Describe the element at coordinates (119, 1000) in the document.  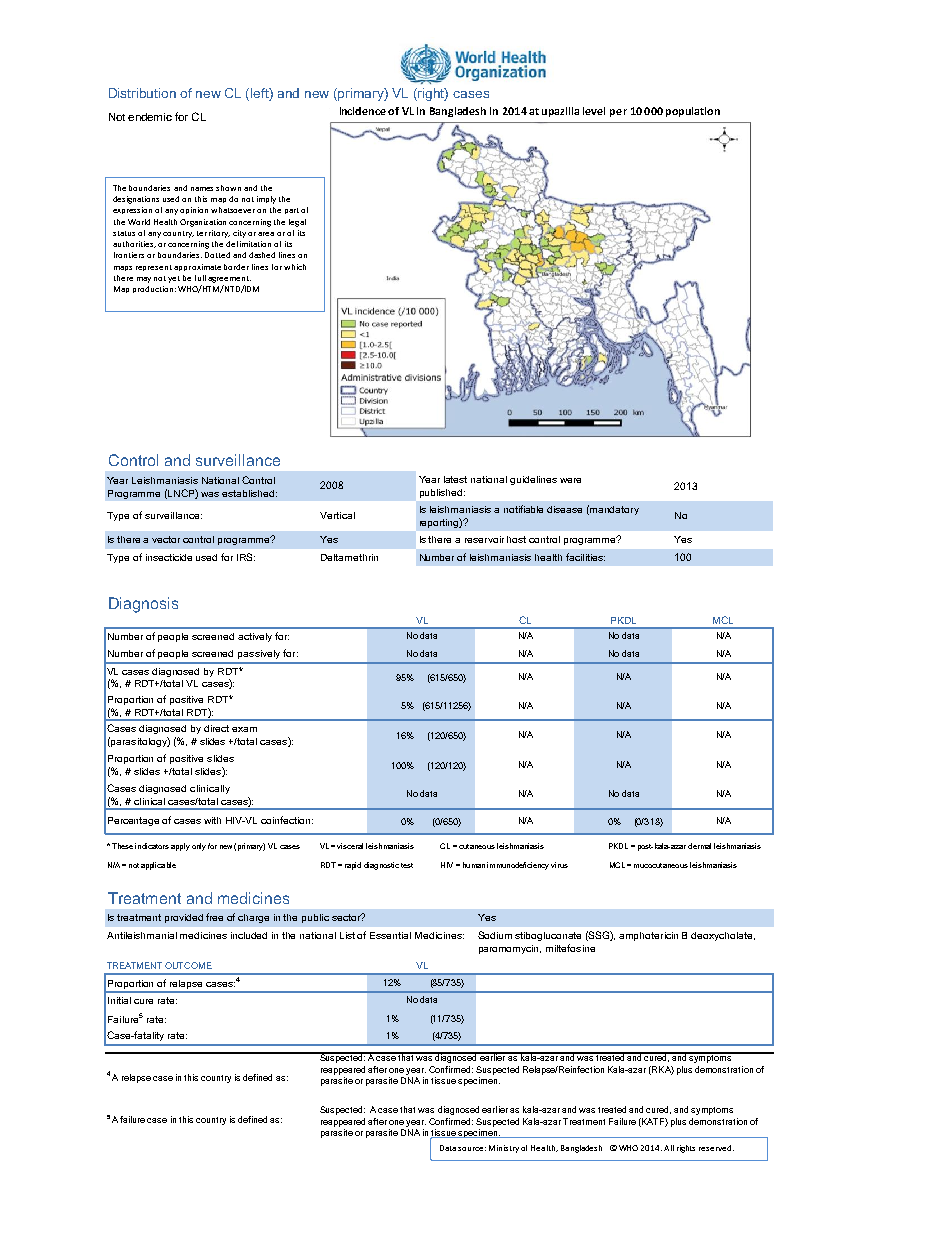
I see `Initial` at that location.
